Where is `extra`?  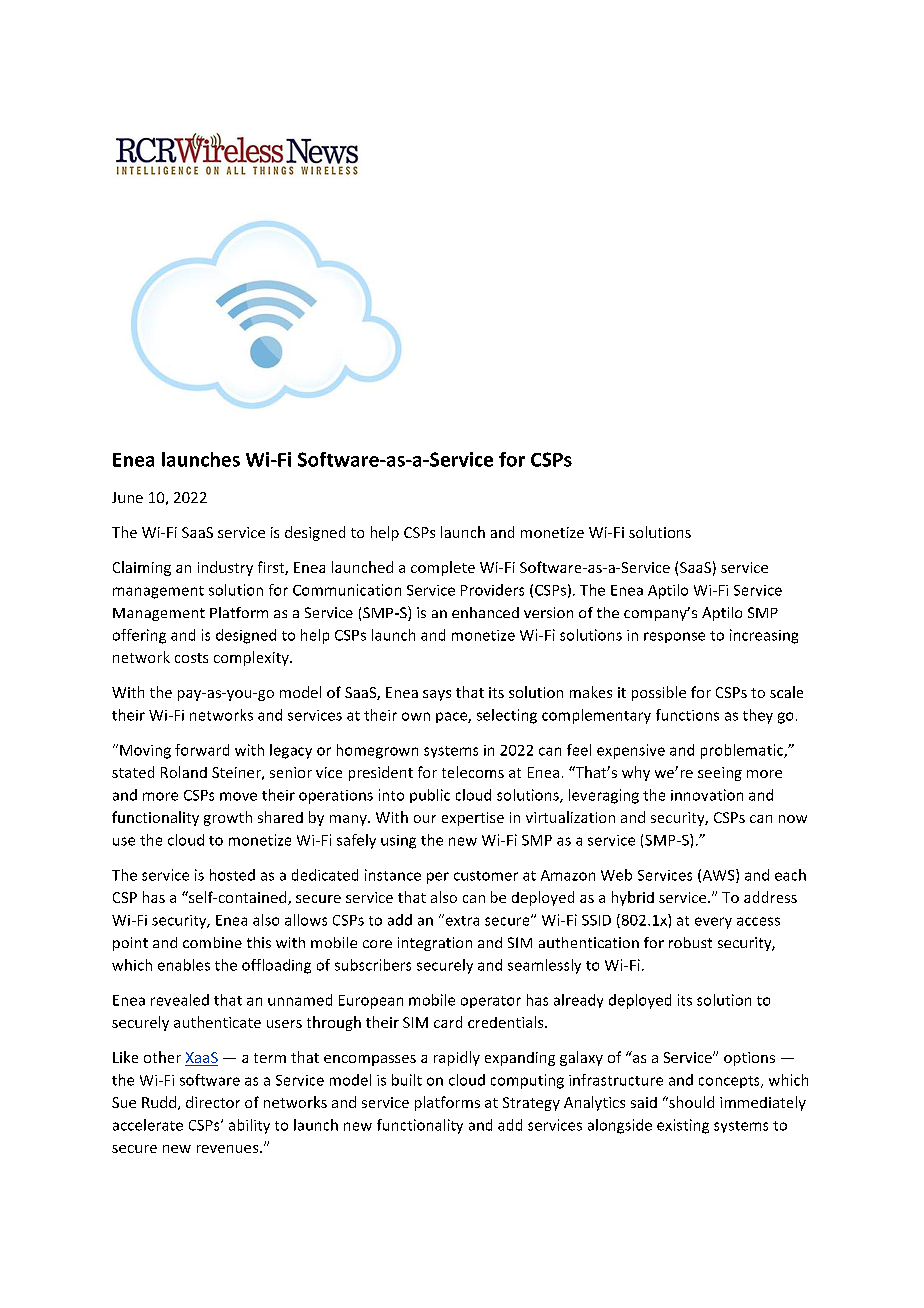 extra is located at coordinates (461, 920).
